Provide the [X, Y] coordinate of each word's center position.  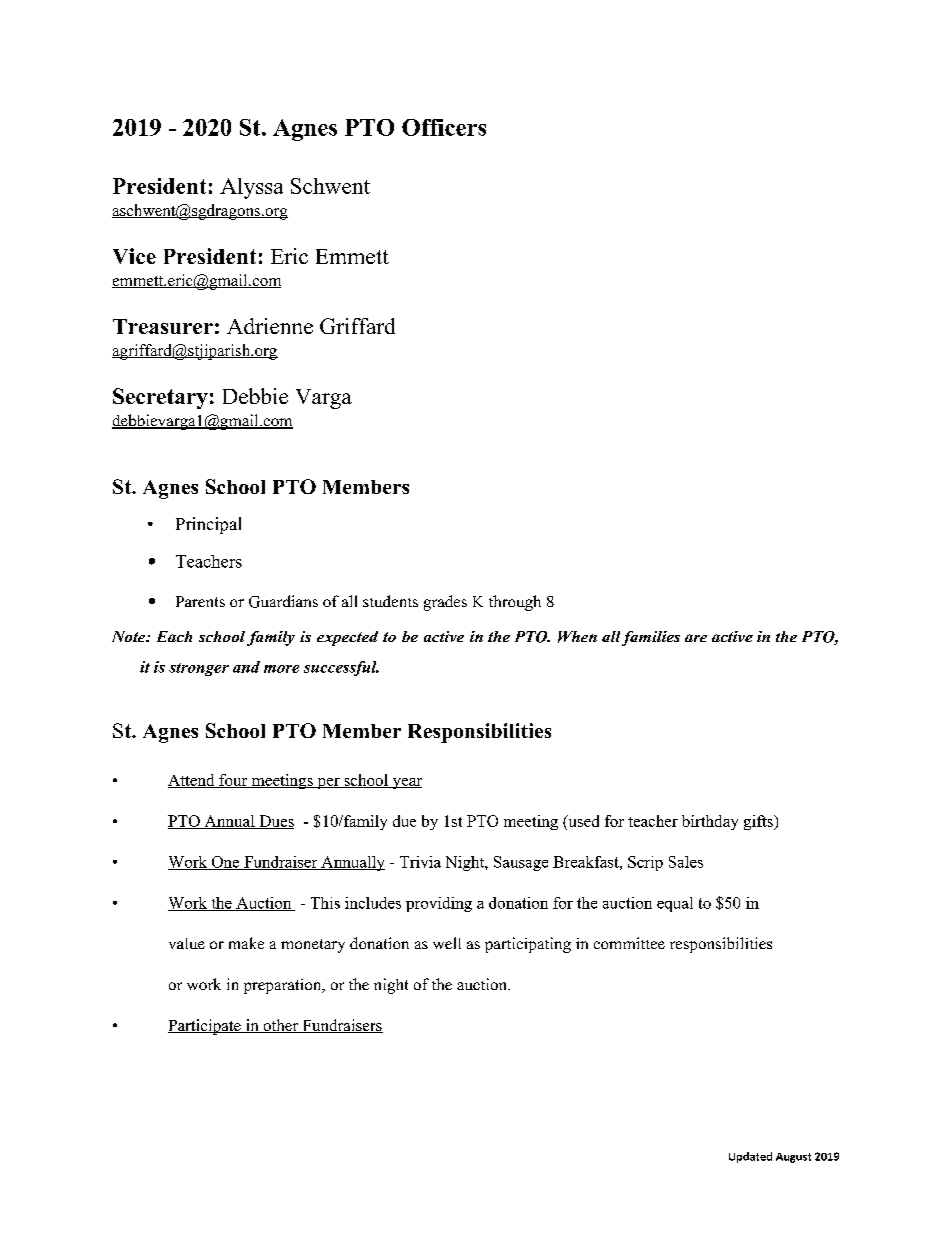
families [651, 638]
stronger [199, 669]
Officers [444, 127]
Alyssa [251, 188]
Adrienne [270, 326]
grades [445, 603]
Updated [750, 1157]
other [281, 1026]
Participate [205, 1027]
